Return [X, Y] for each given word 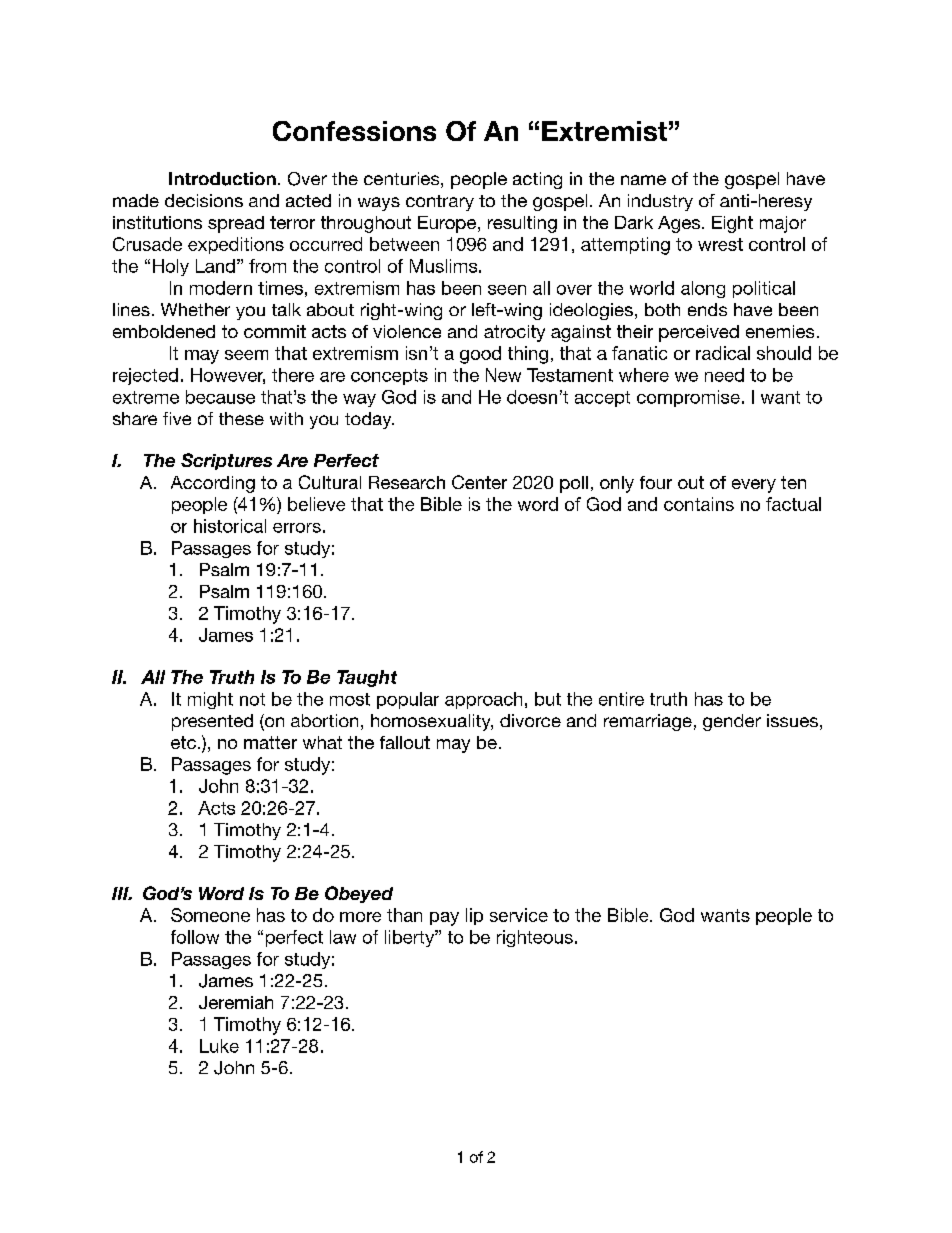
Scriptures [226, 461]
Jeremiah [236, 1002]
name [643, 180]
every [754, 486]
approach [483, 700]
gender [732, 722]
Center [479, 482]
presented [212, 722]
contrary [440, 203]
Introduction [222, 179]
